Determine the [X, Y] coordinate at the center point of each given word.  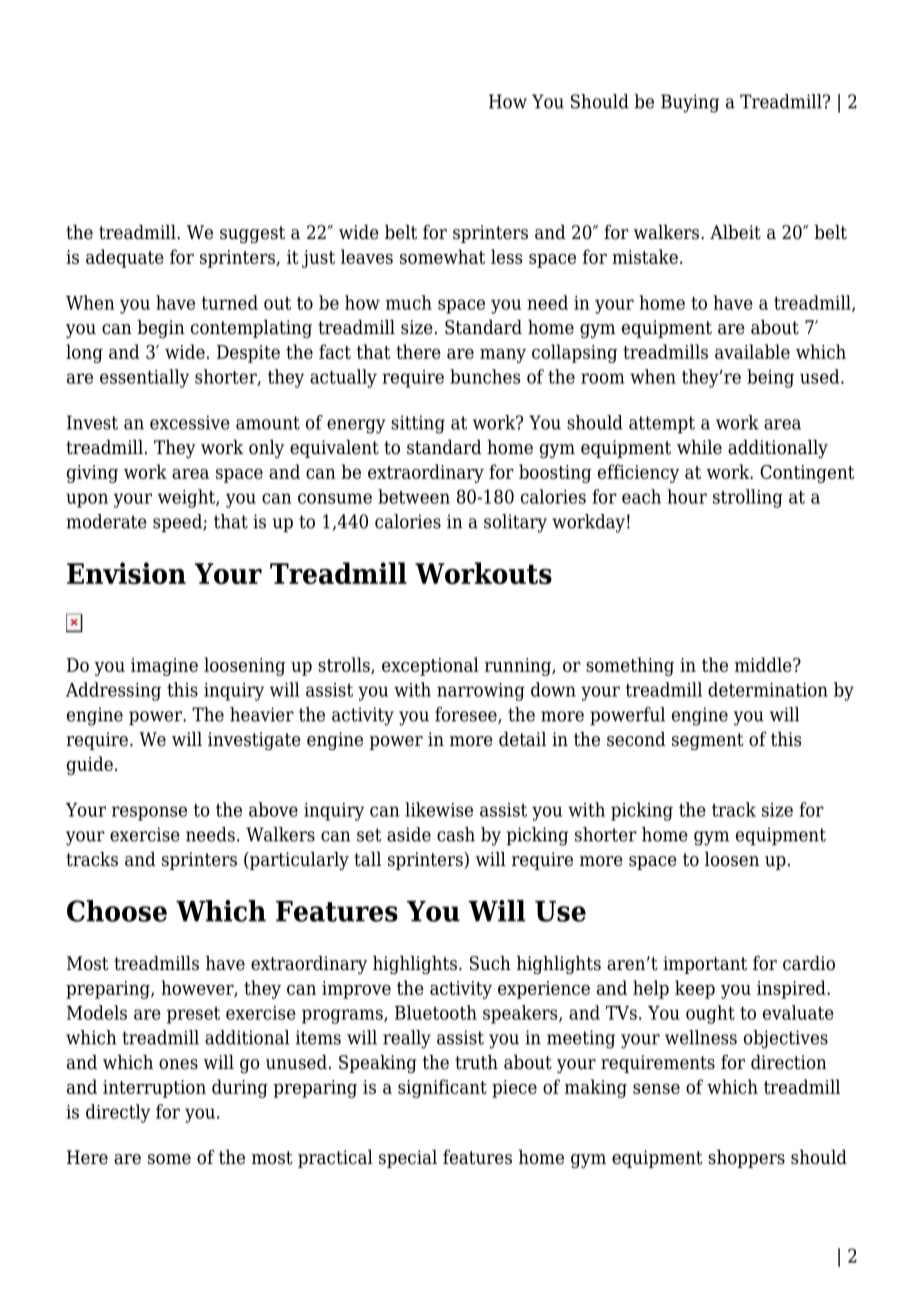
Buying [690, 103]
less [506, 256]
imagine [164, 667]
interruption [154, 1089]
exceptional [430, 666]
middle [764, 664]
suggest [252, 234]
